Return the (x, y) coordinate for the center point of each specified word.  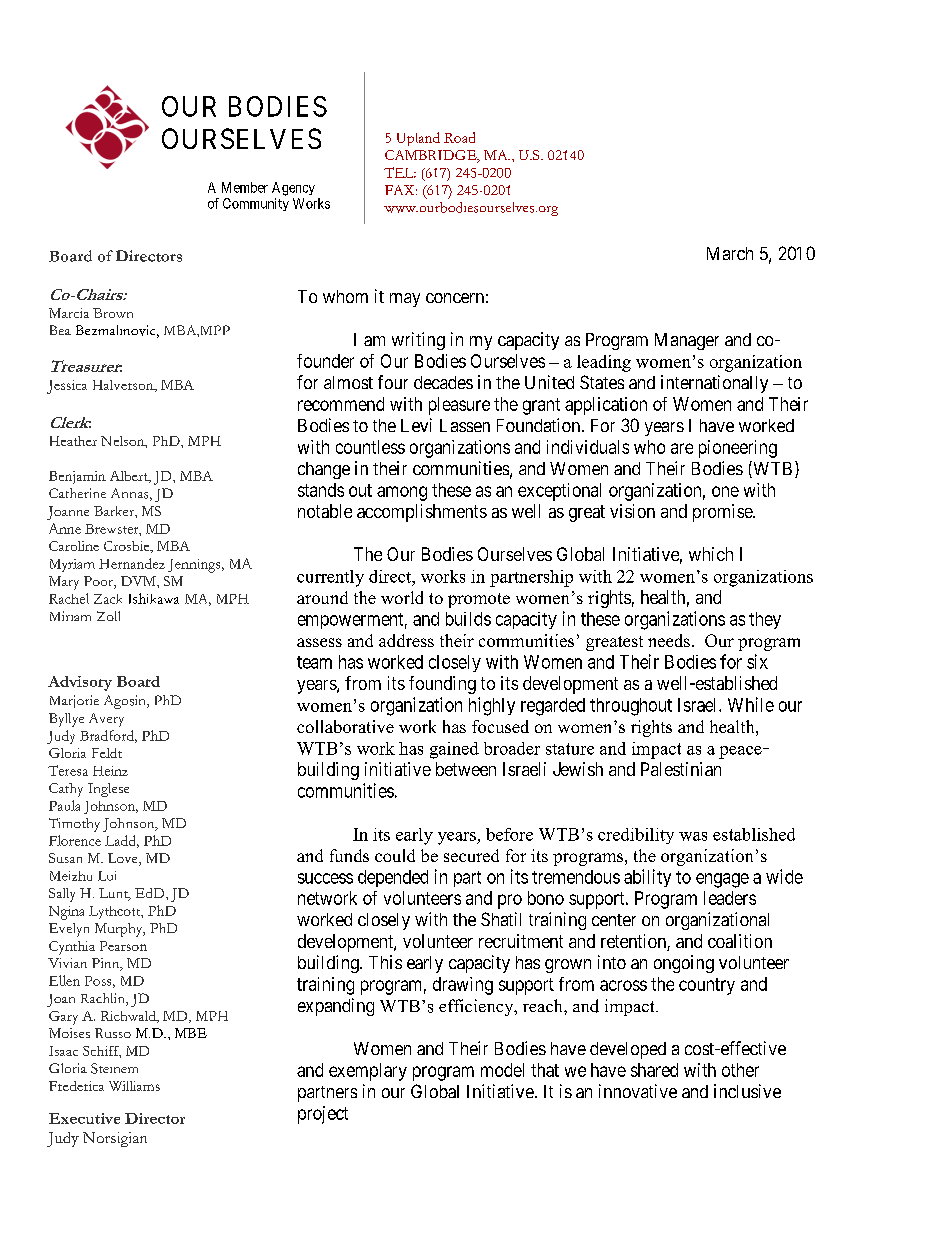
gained (454, 750)
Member (245, 187)
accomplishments (422, 513)
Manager (687, 341)
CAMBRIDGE (432, 156)
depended (393, 878)
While (751, 704)
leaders (730, 898)
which (711, 554)
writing (418, 341)
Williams (134, 1086)
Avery (106, 720)
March (730, 253)
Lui (107, 876)
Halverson (124, 386)
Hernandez (132, 563)
